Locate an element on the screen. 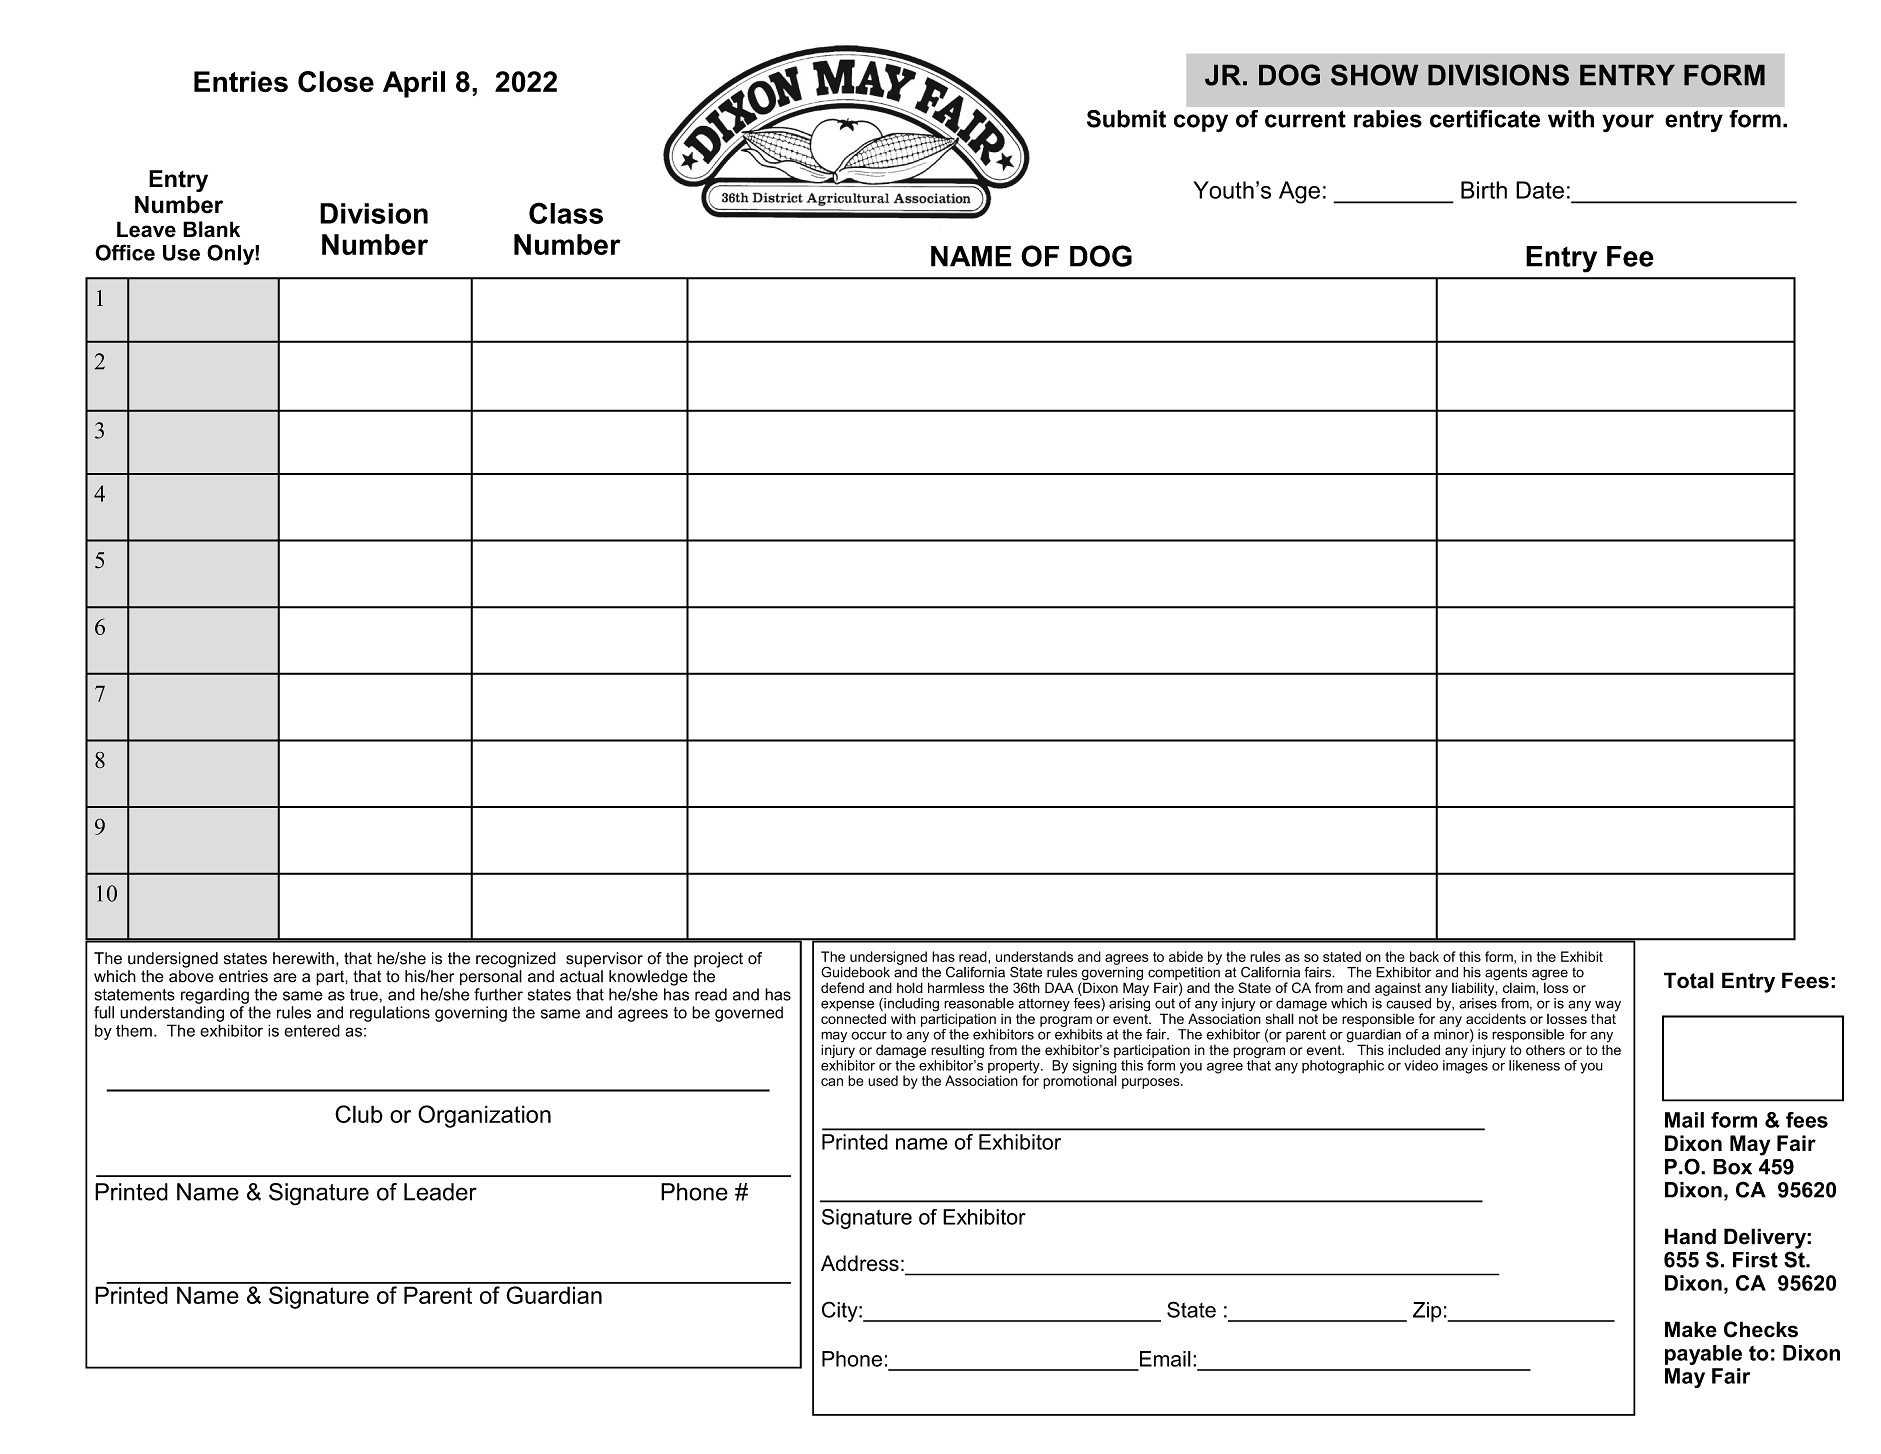 The image size is (1881, 1454). Close is located at coordinates (336, 82).
